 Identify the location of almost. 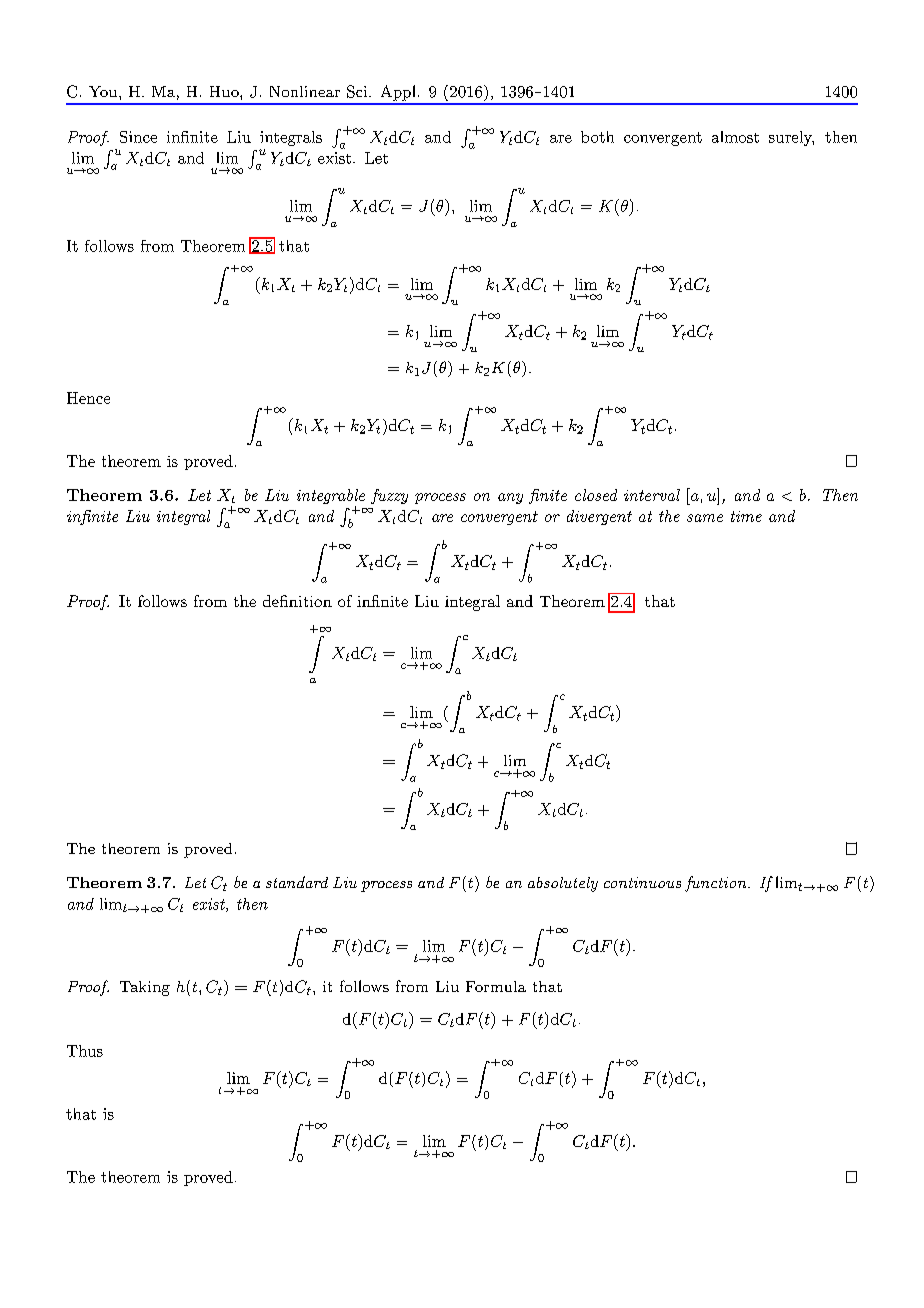
(735, 137).
